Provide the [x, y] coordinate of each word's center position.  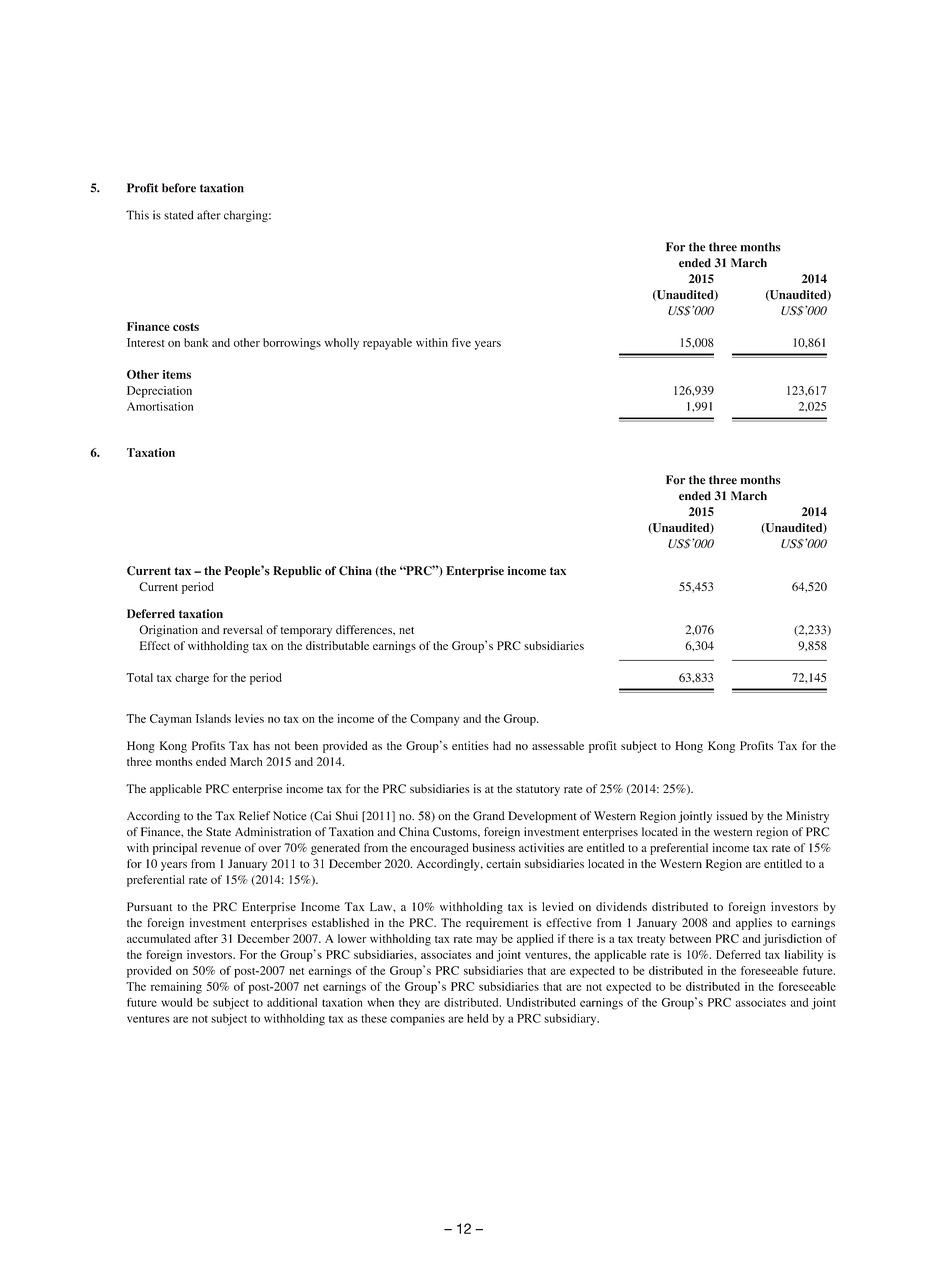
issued [732, 816]
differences [365, 629]
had [502, 745]
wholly [342, 344]
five [461, 342]
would [177, 1002]
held [478, 1018]
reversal [243, 629]
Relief [254, 816]
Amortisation [160, 406]
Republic [297, 572]
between [690, 938]
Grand [489, 816]
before [179, 188]
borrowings [292, 344]
